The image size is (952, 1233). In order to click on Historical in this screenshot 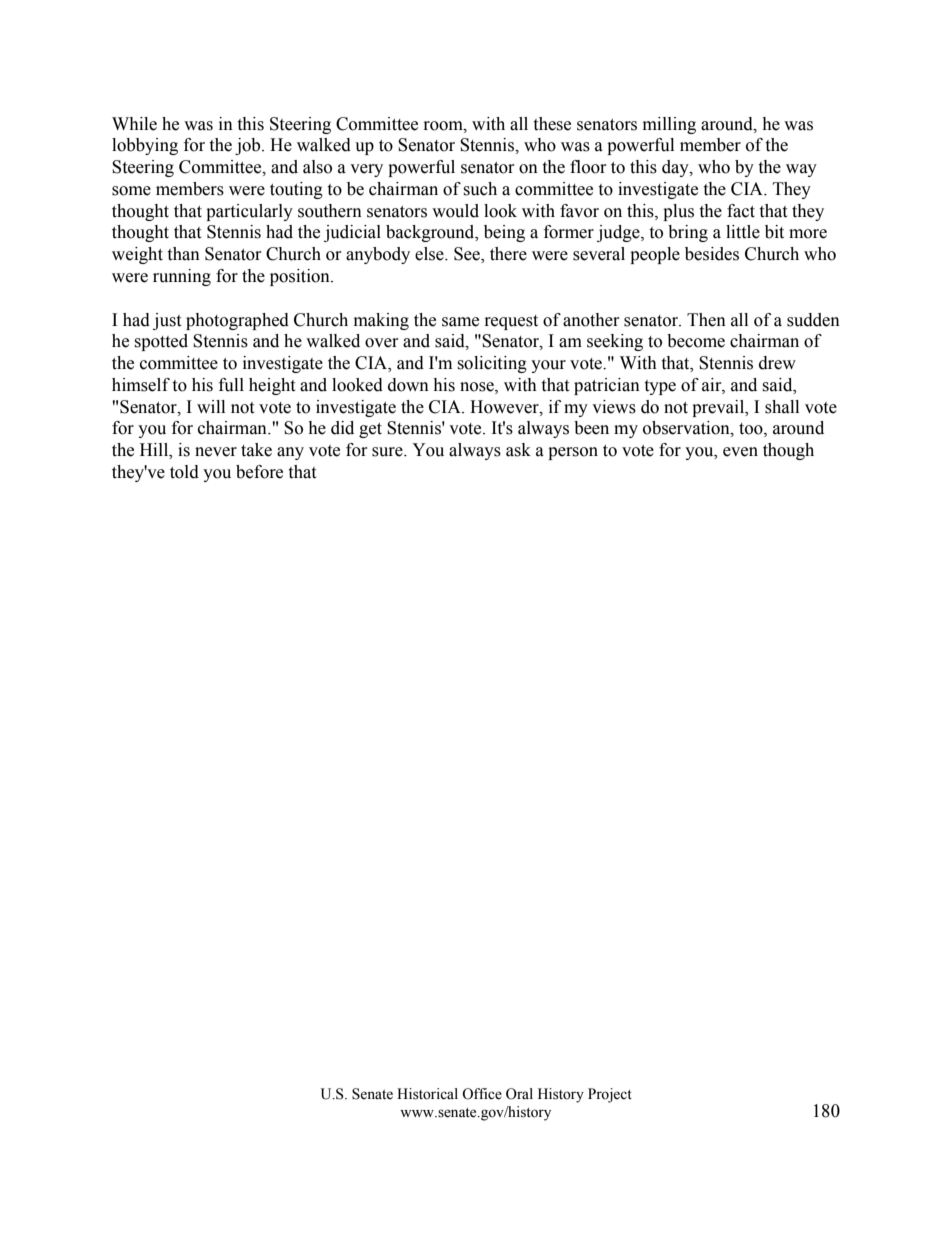, I will do `click(427, 1094)`.
